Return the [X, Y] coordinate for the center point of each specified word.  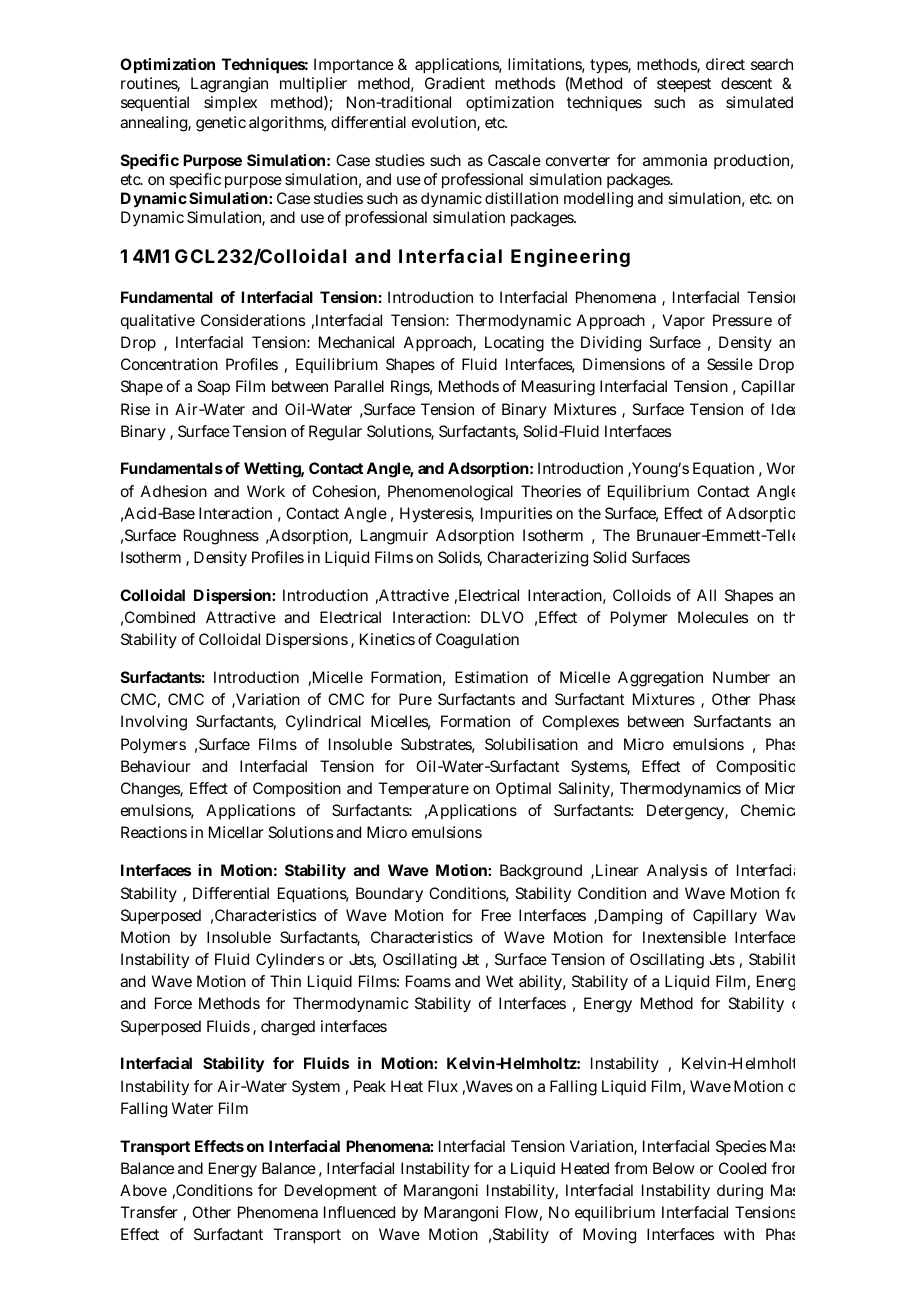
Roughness [221, 537]
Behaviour [156, 766]
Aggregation [660, 679]
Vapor [683, 321]
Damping [629, 917]
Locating [514, 344]
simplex [230, 103]
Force [173, 1003]
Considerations [253, 320]
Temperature [423, 789]
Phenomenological [450, 493]
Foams [428, 981]
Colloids [642, 595]
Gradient [455, 83]
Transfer [149, 1212]
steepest [684, 85]
